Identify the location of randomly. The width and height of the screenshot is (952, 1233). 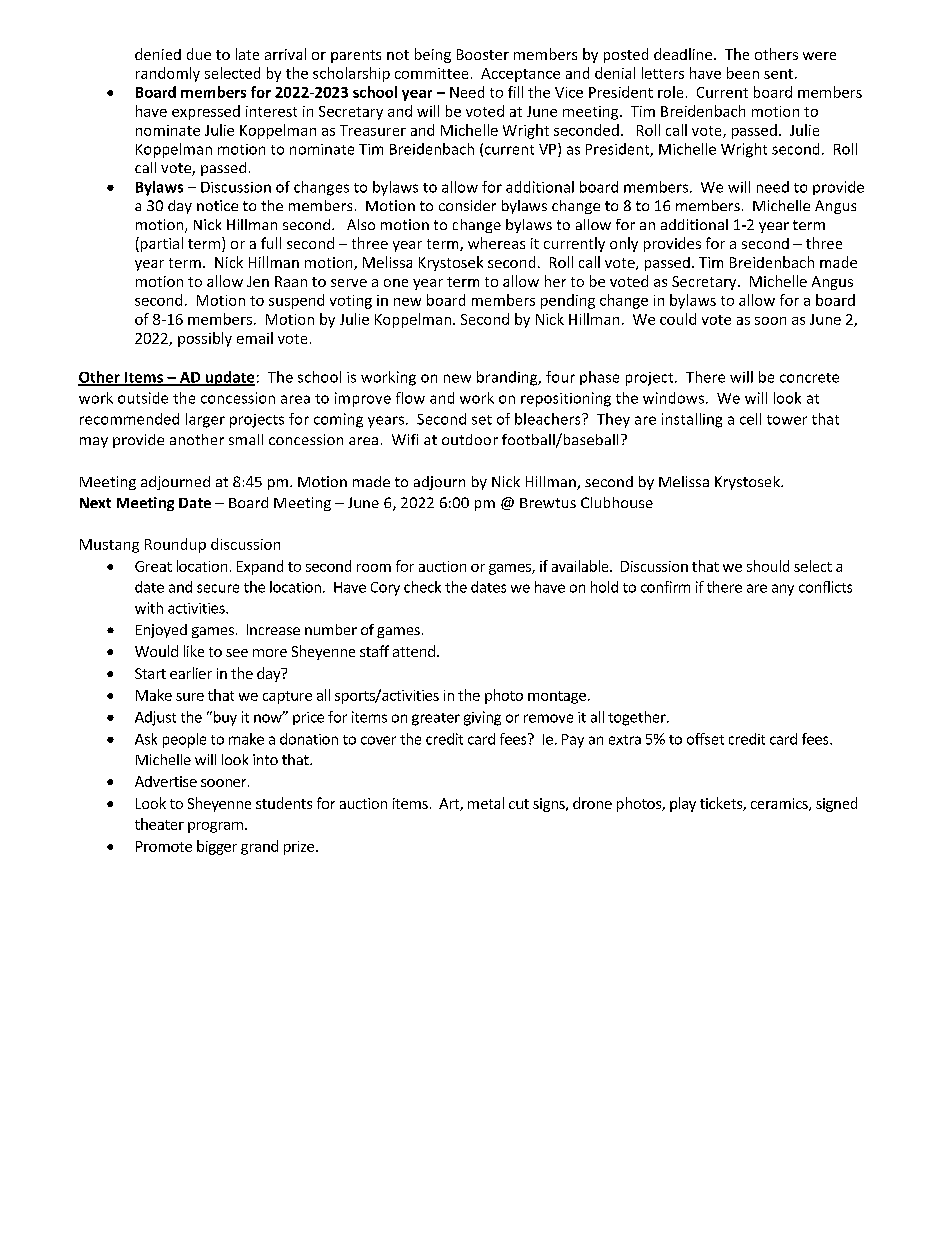
(168, 74).
